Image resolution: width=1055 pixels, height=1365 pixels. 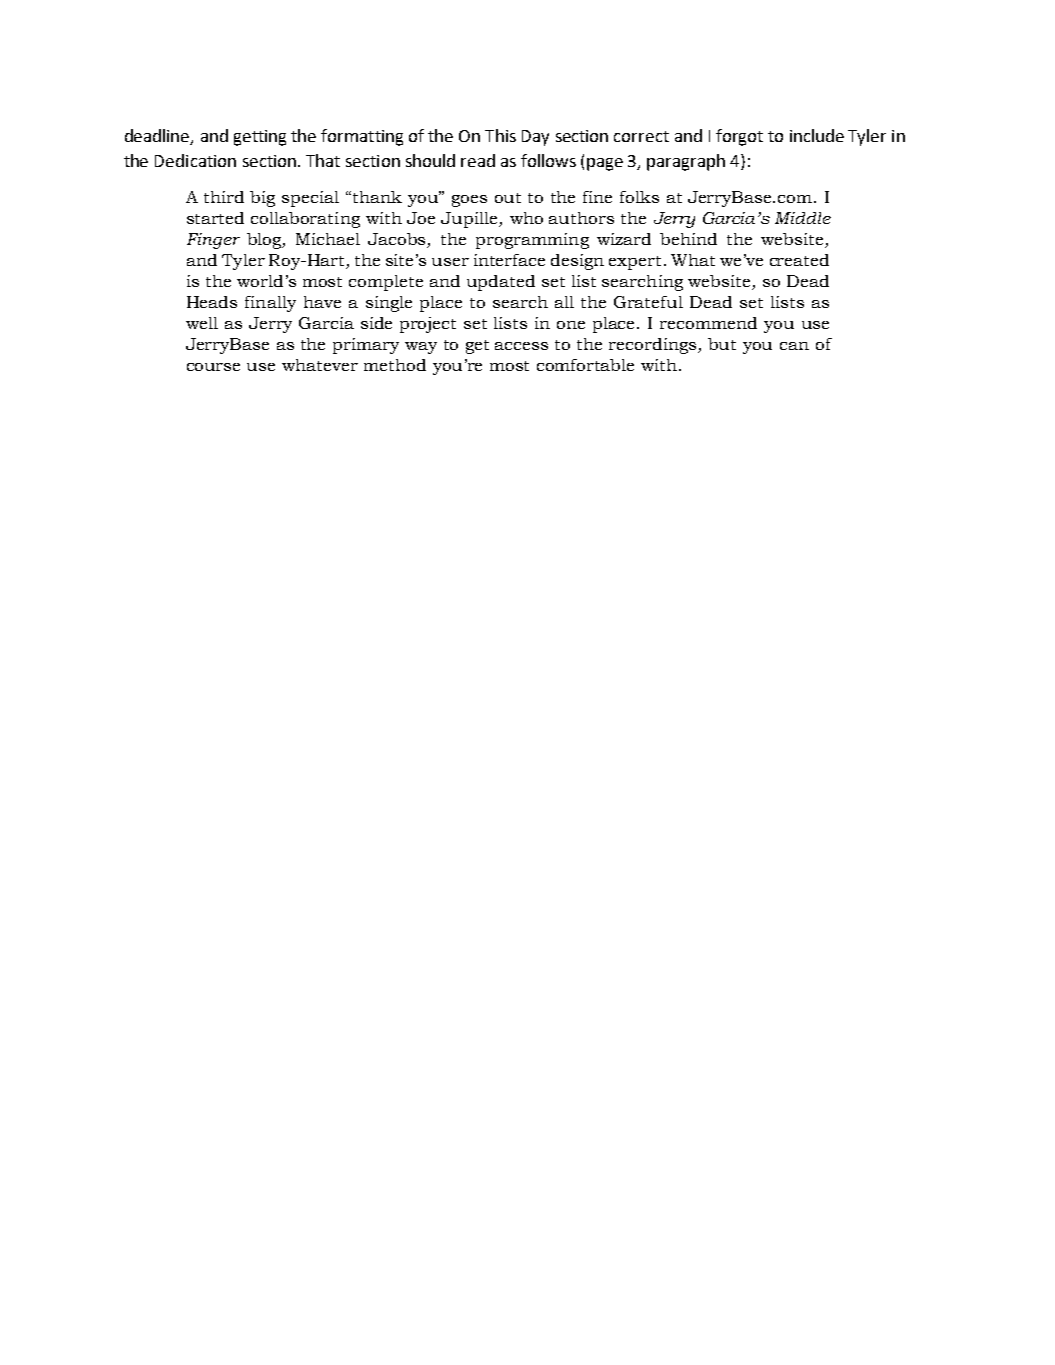 I want to click on but, so click(x=722, y=344).
